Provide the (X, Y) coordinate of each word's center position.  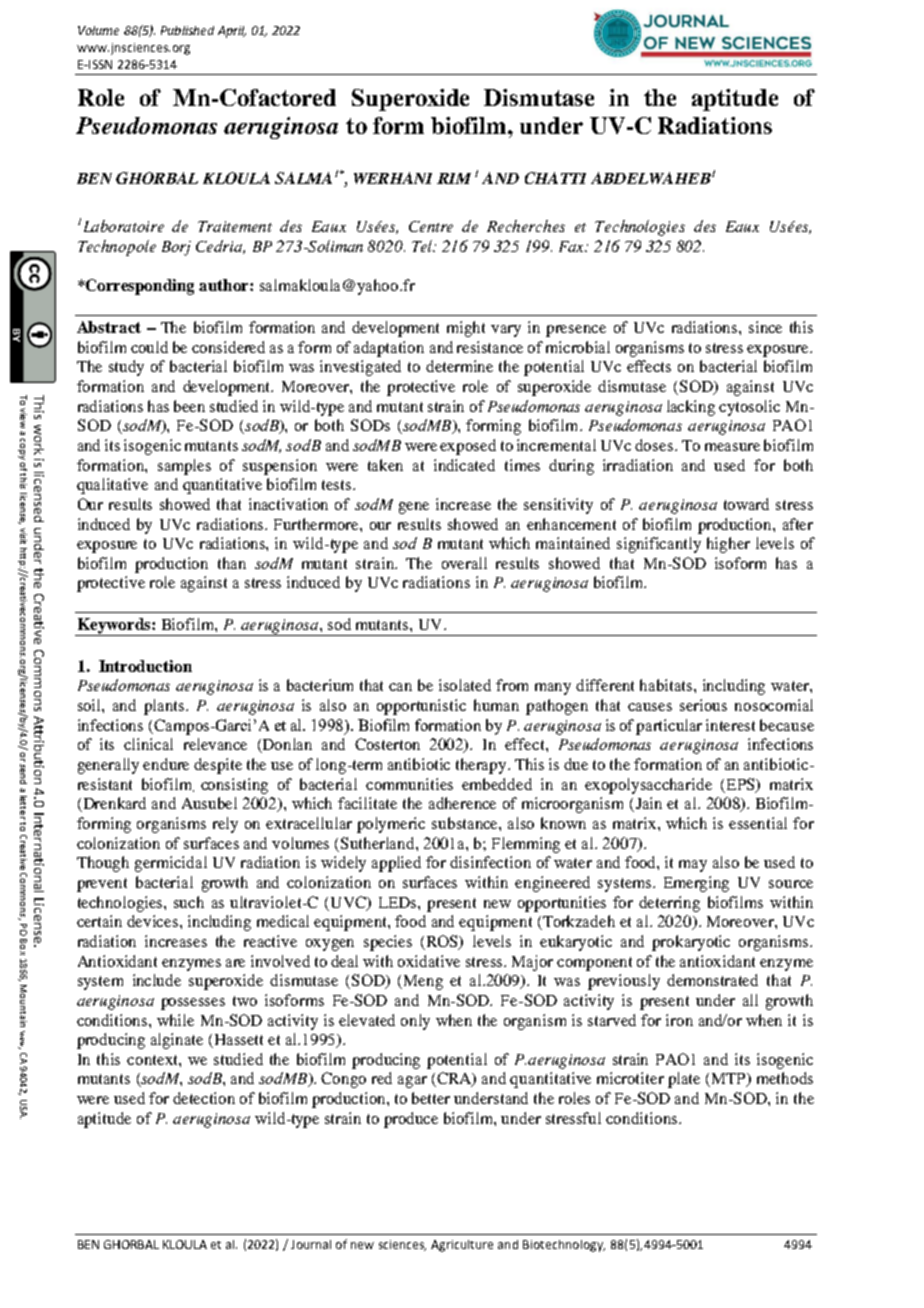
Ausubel (209, 803)
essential (758, 823)
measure (732, 447)
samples (184, 467)
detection (204, 1098)
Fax (573, 246)
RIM (454, 178)
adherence (462, 803)
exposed (468, 447)
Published (187, 30)
